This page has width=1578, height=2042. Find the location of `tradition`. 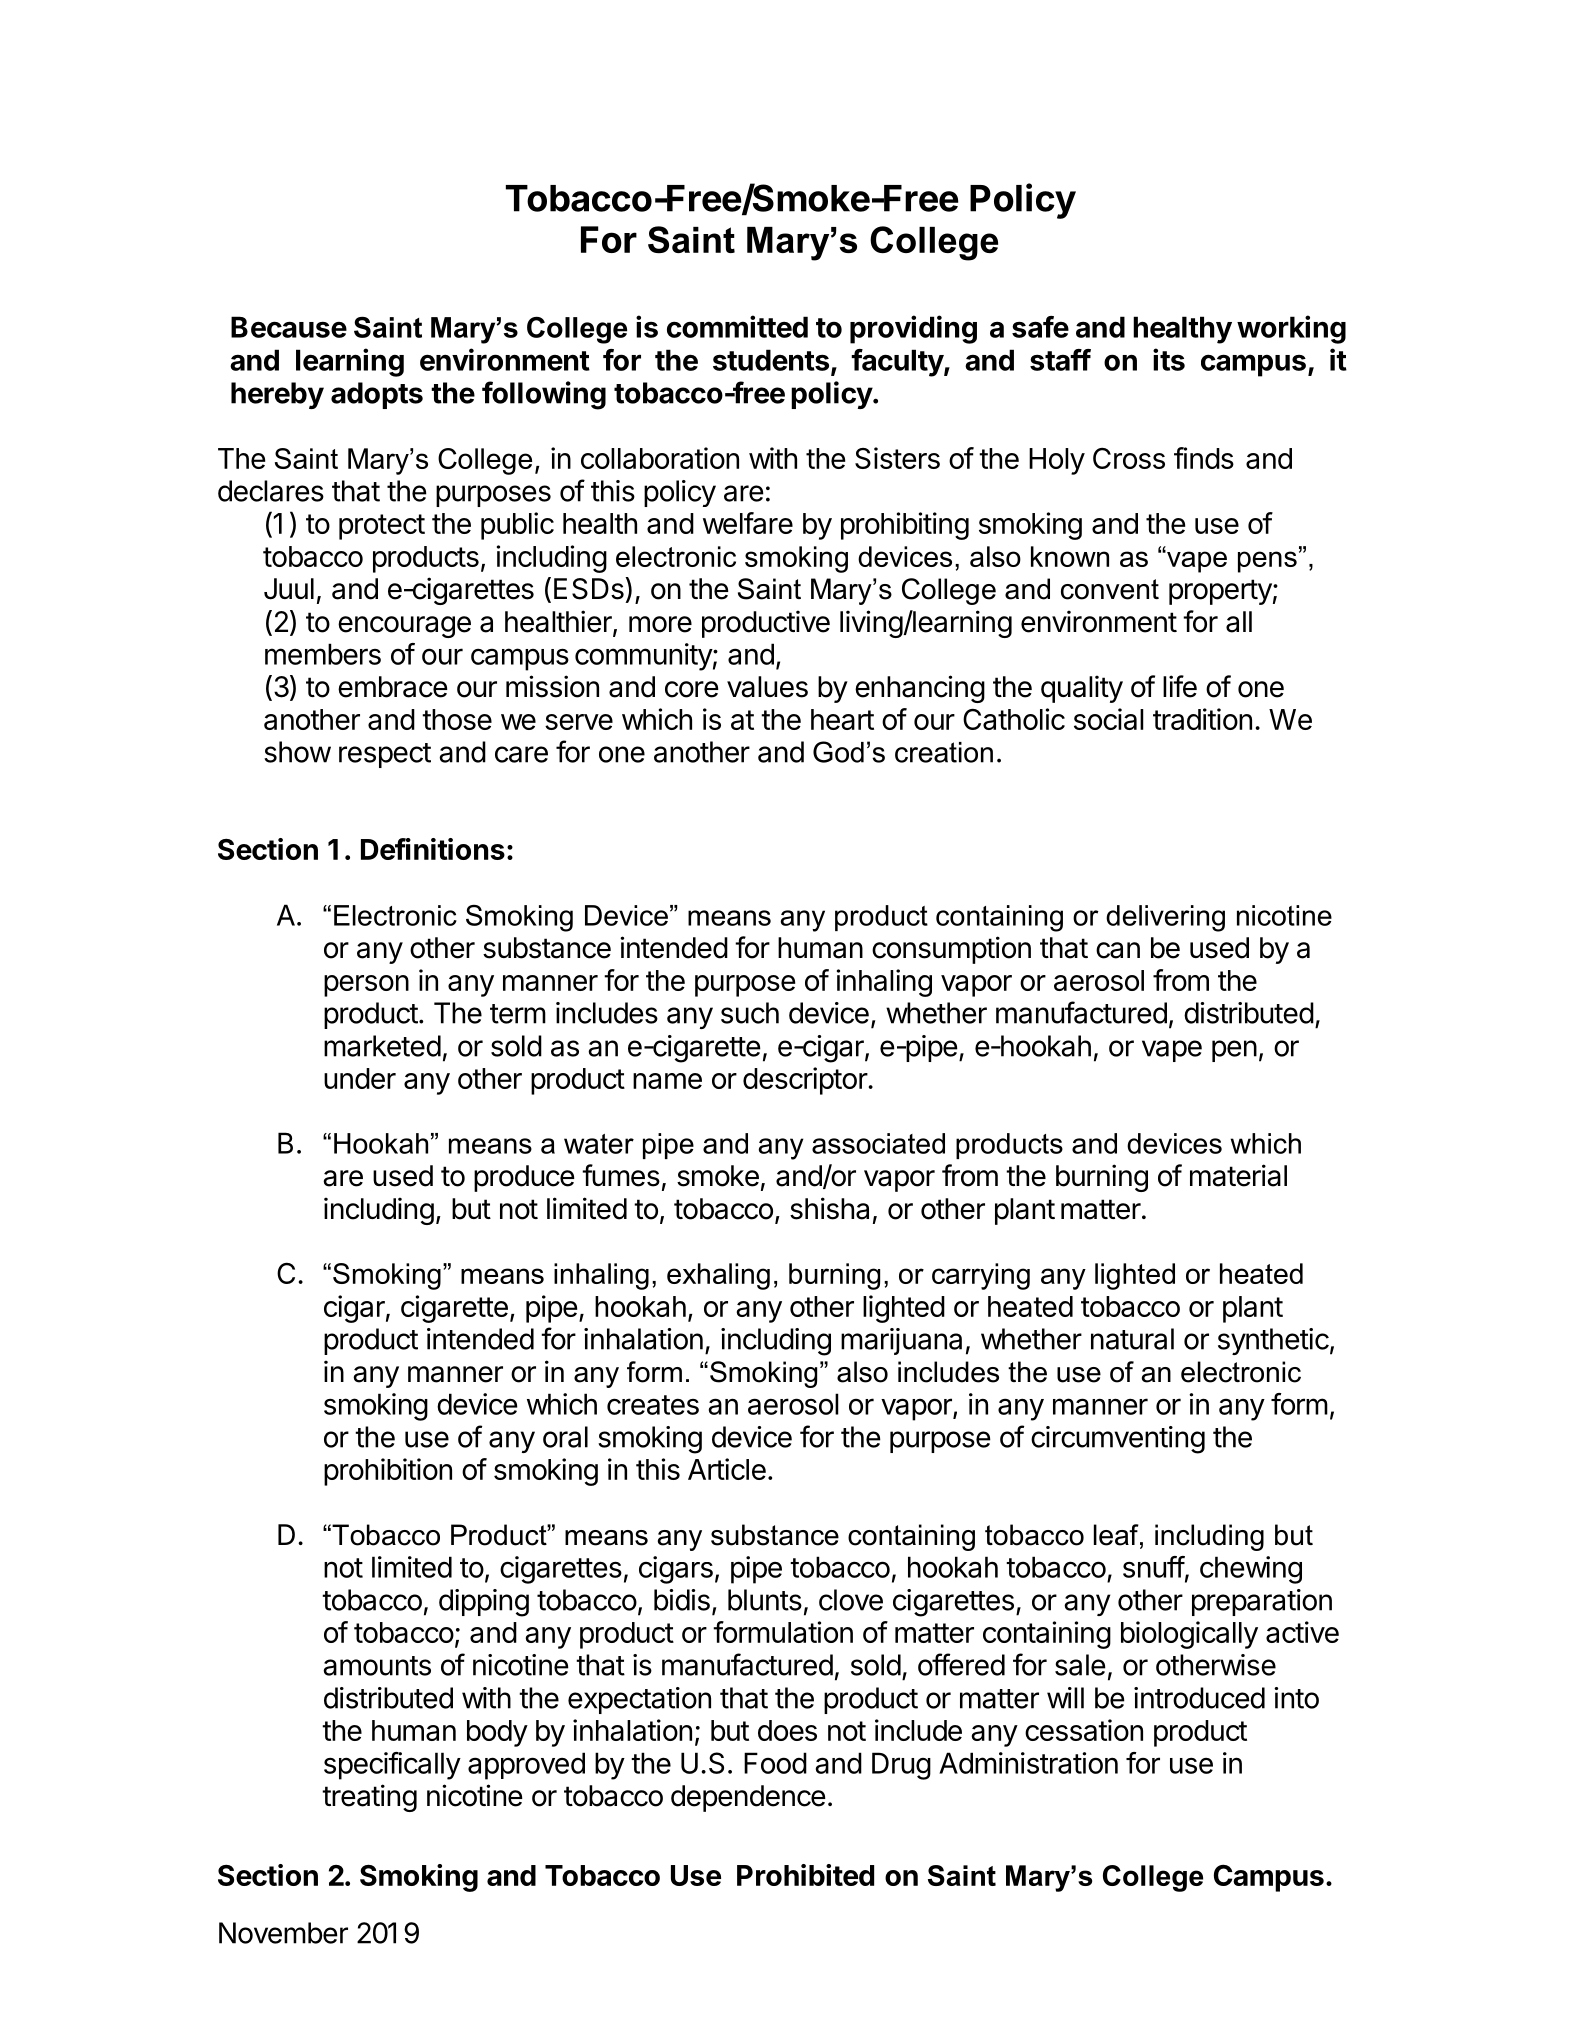

tradition is located at coordinates (1202, 719).
